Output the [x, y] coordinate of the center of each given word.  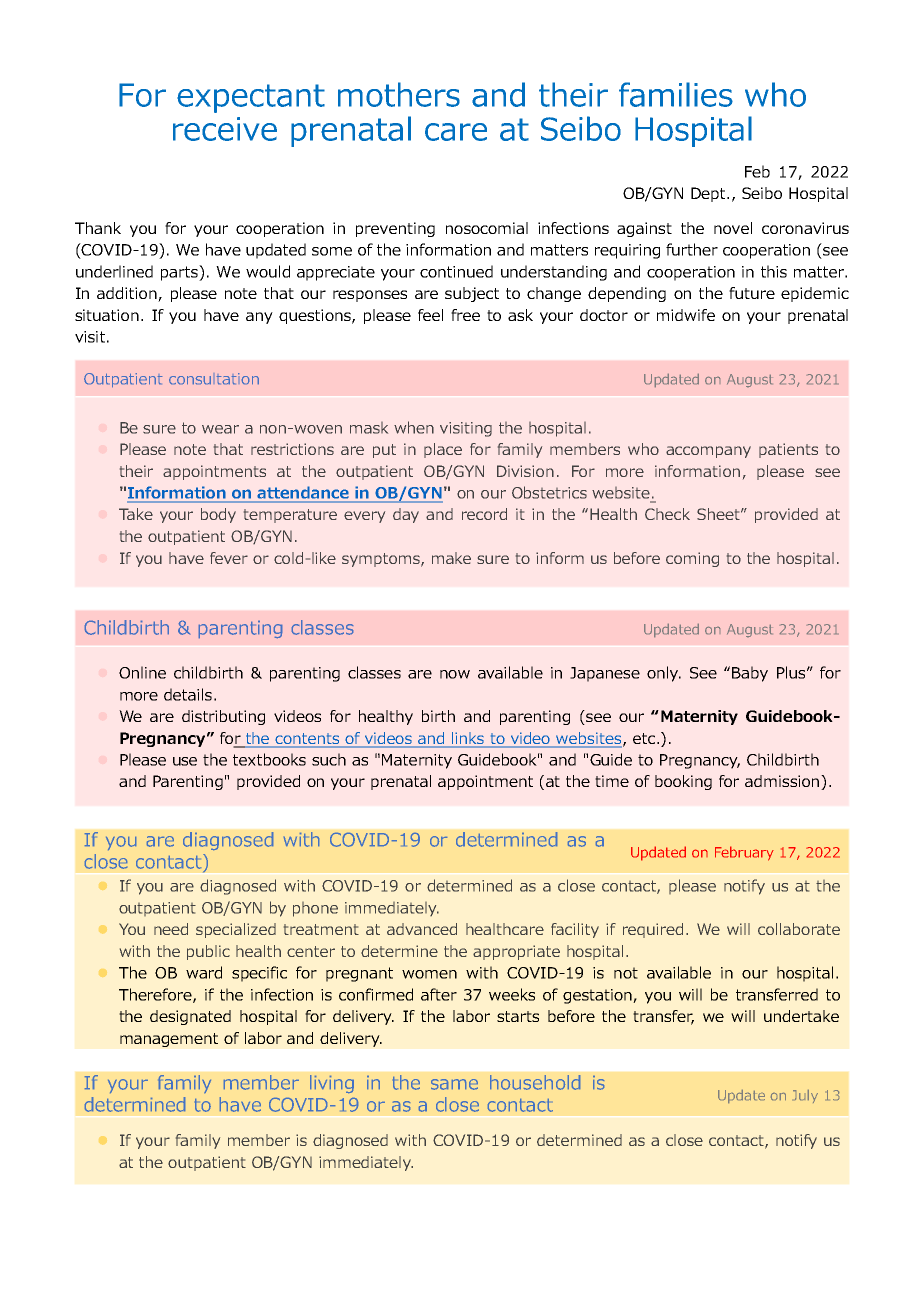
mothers [399, 94]
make [451, 558]
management [169, 1040]
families [676, 94]
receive [225, 129]
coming [692, 559]
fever [229, 558]
